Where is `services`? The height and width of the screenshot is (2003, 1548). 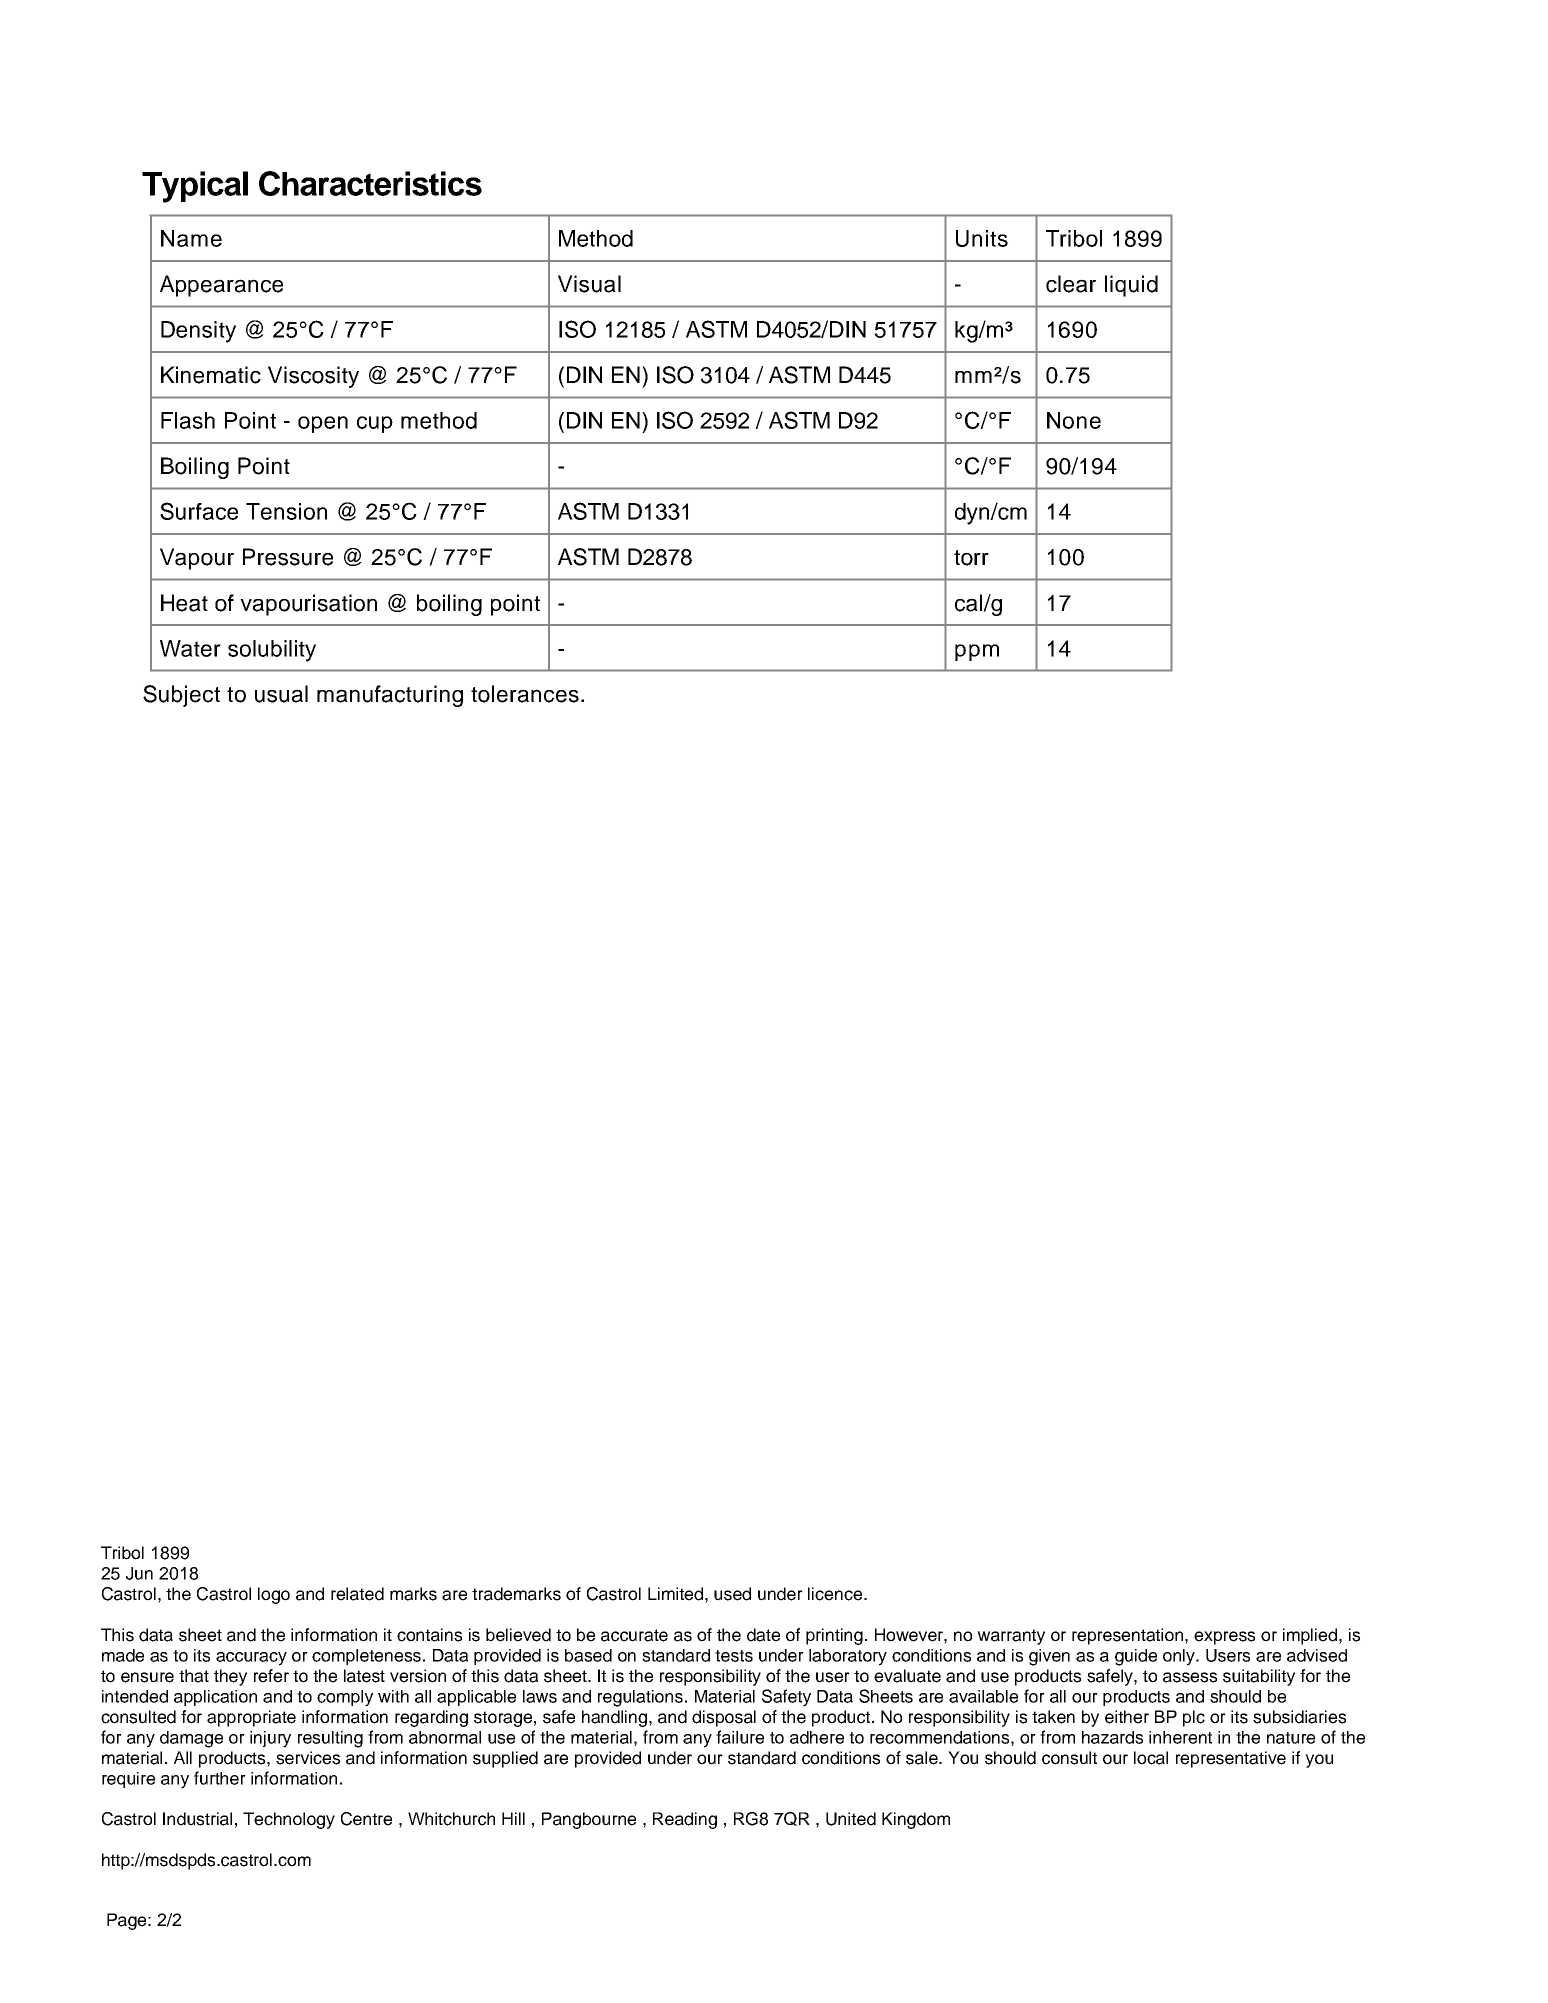 services is located at coordinates (308, 1758).
